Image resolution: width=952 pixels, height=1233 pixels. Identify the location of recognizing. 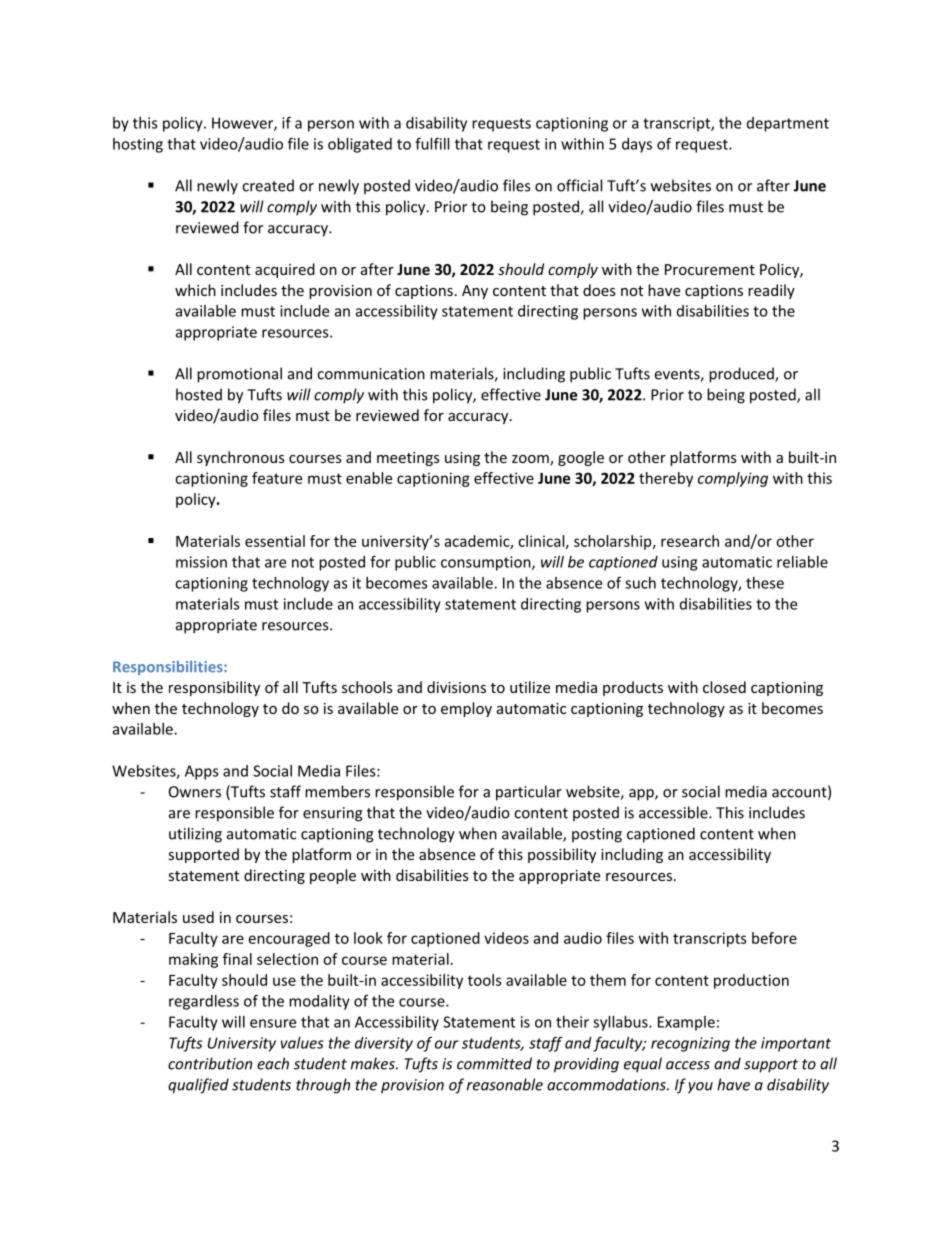
(690, 1044).
